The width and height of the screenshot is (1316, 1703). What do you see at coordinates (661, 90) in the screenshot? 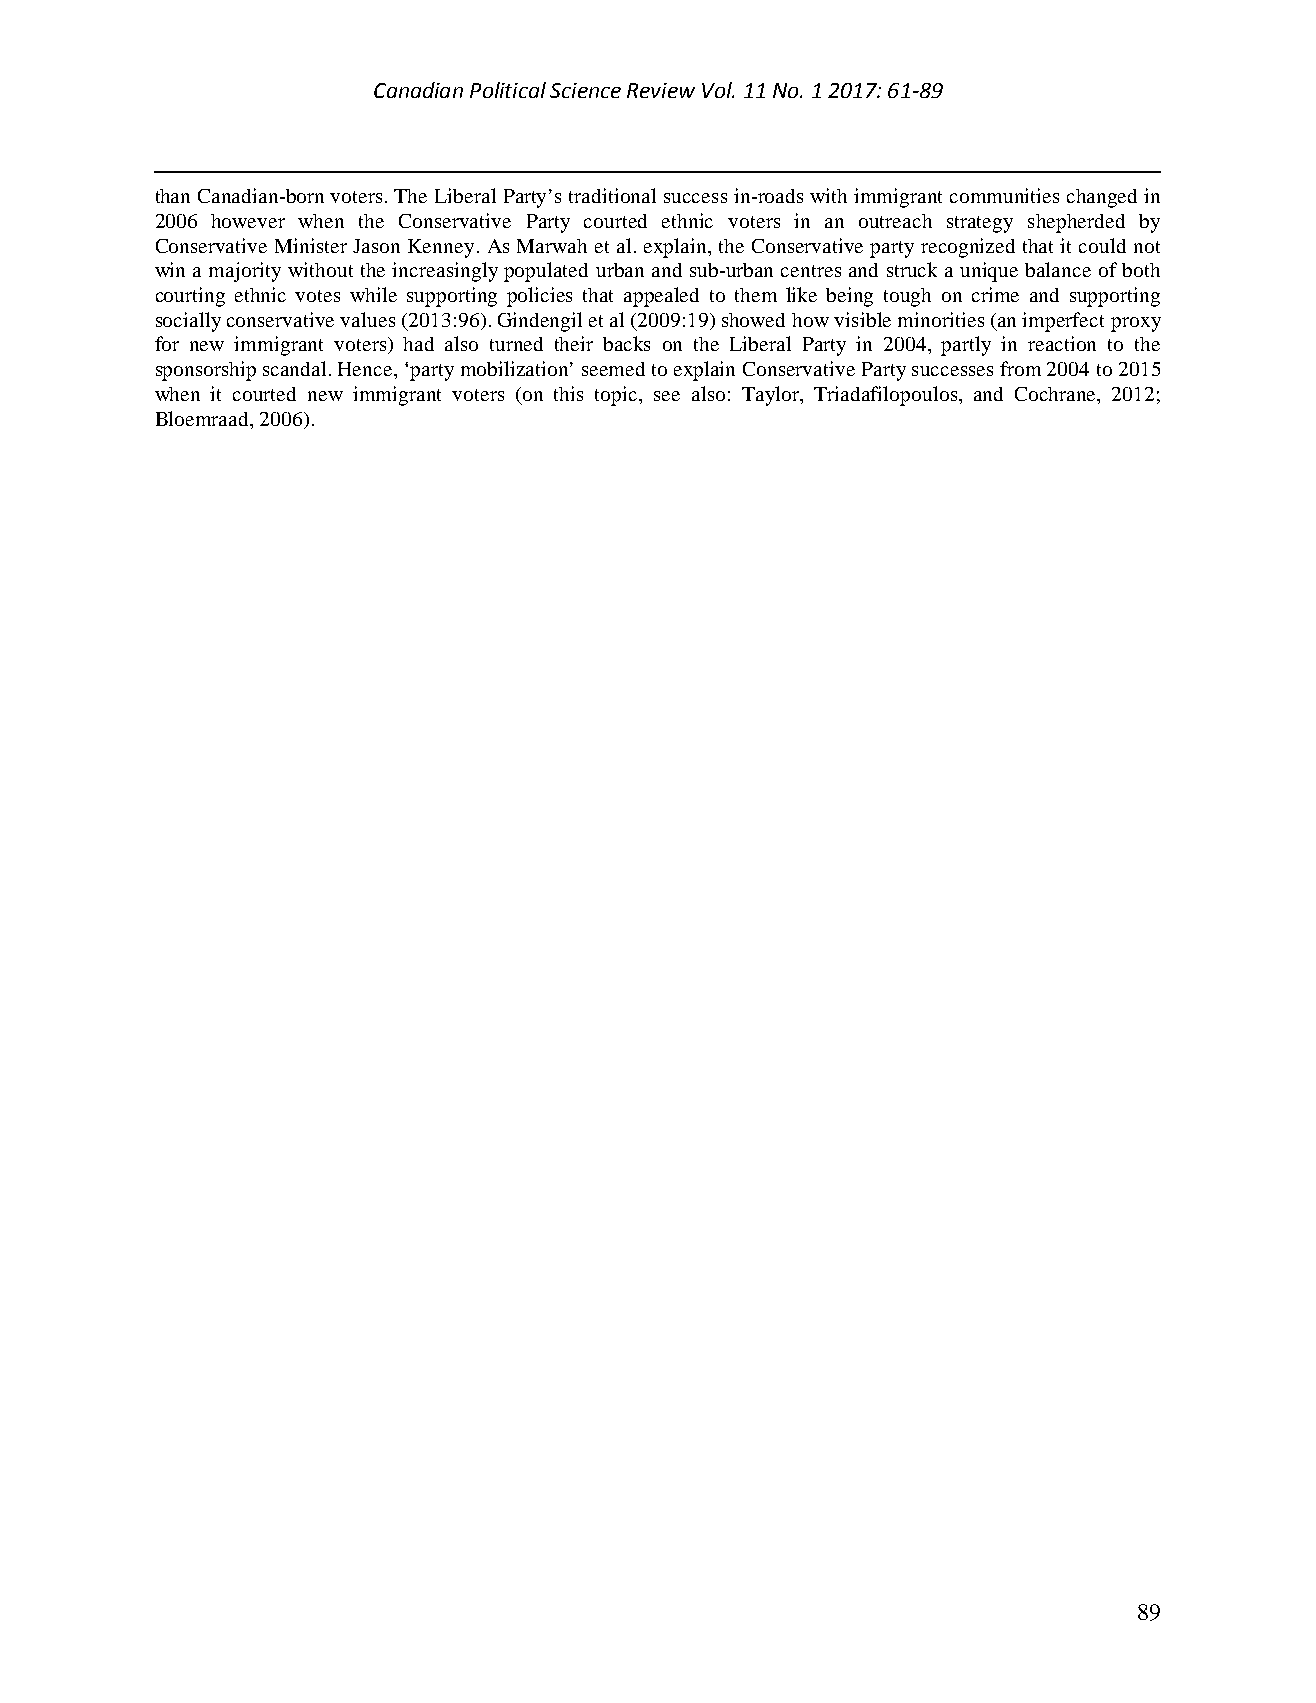
I see `Review` at bounding box center [661, 90].
